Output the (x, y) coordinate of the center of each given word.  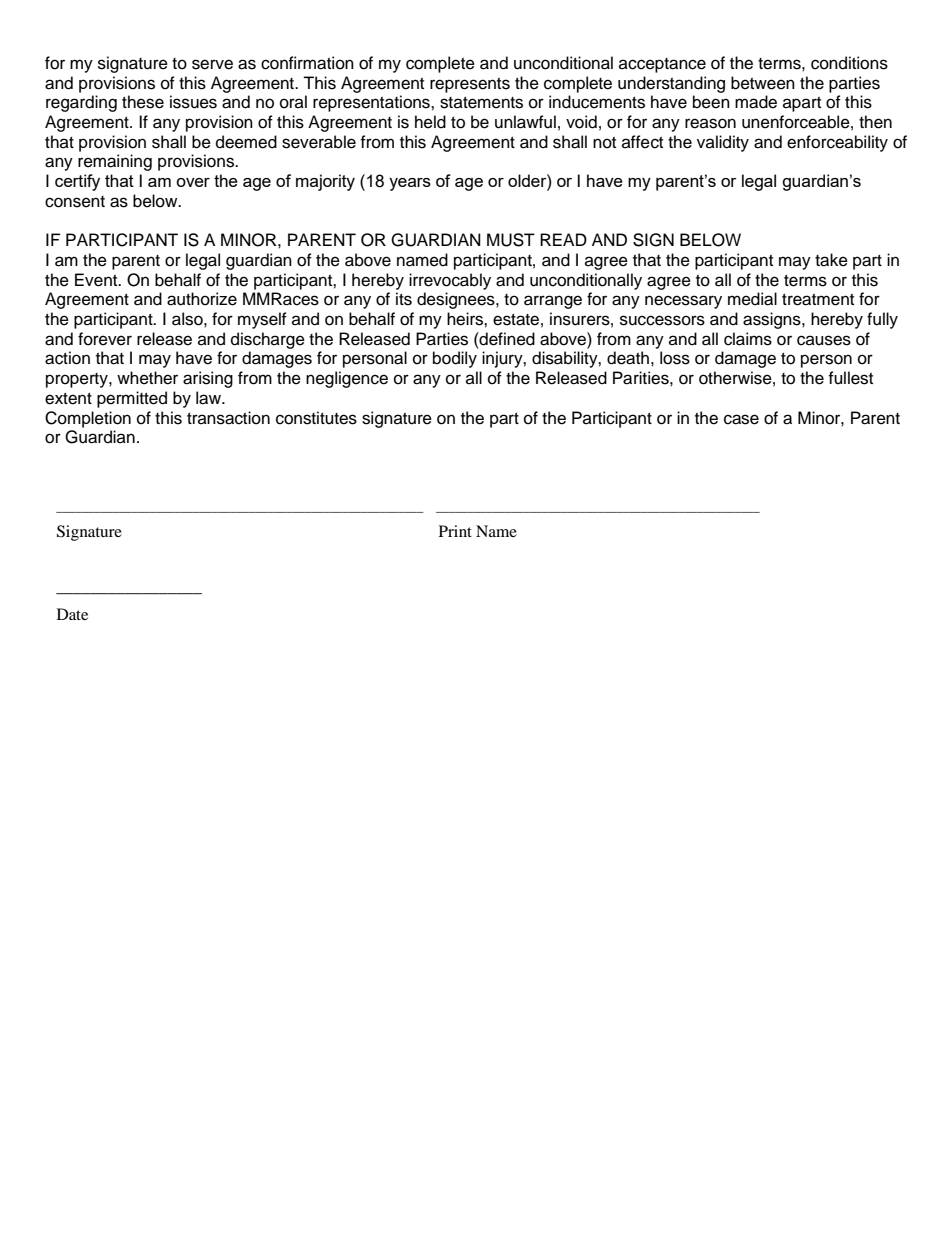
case (741, 419)
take (831, 260)
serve (212, 64)
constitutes (316, 418)
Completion (88, 419)
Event (97, 280)
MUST (511, 240)
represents (470, 85)
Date (72, 614)
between (763, 83)
